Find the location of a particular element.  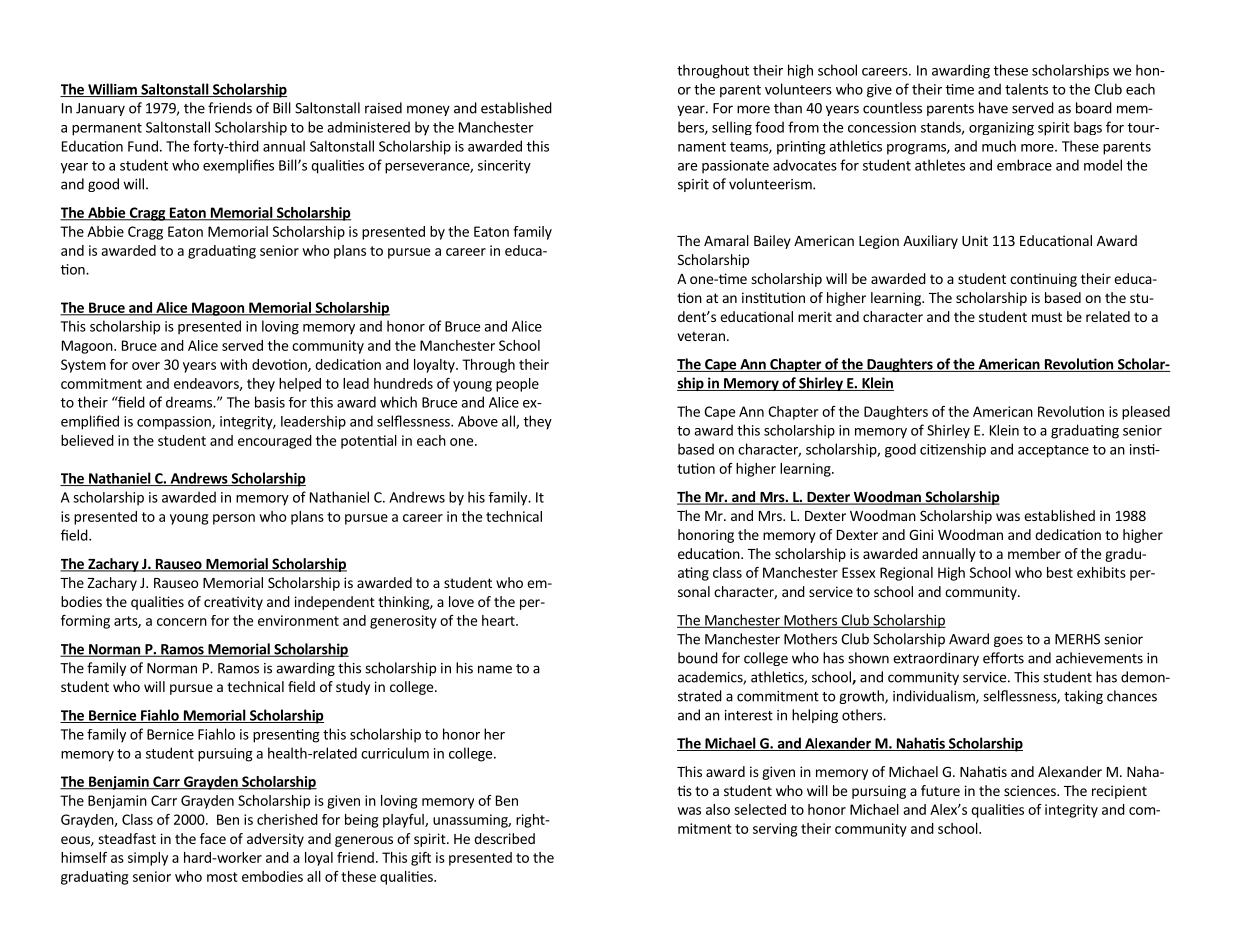

with is located at coordinates (233, 364).
